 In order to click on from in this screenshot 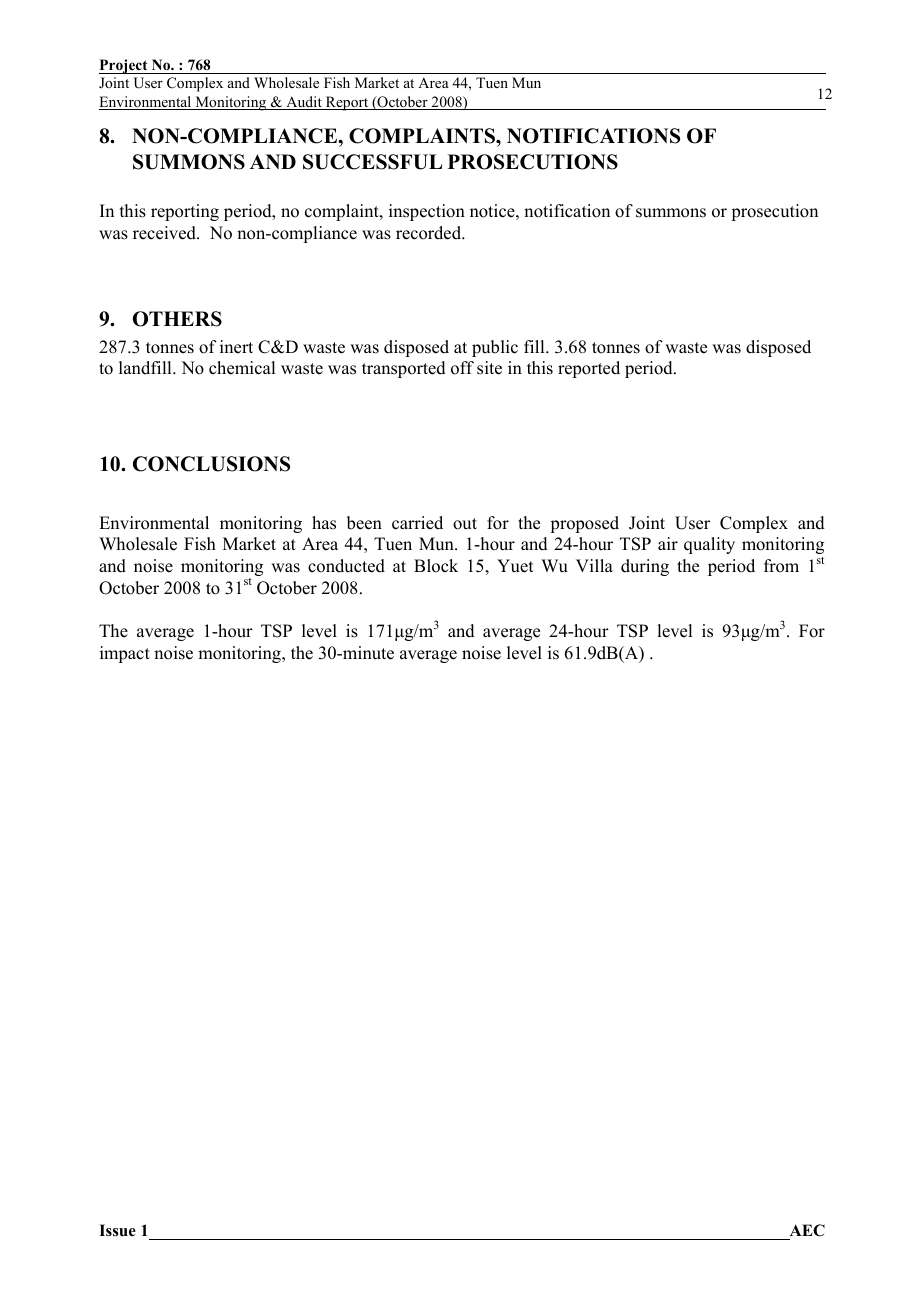, I will do `click(781, 566)`.
